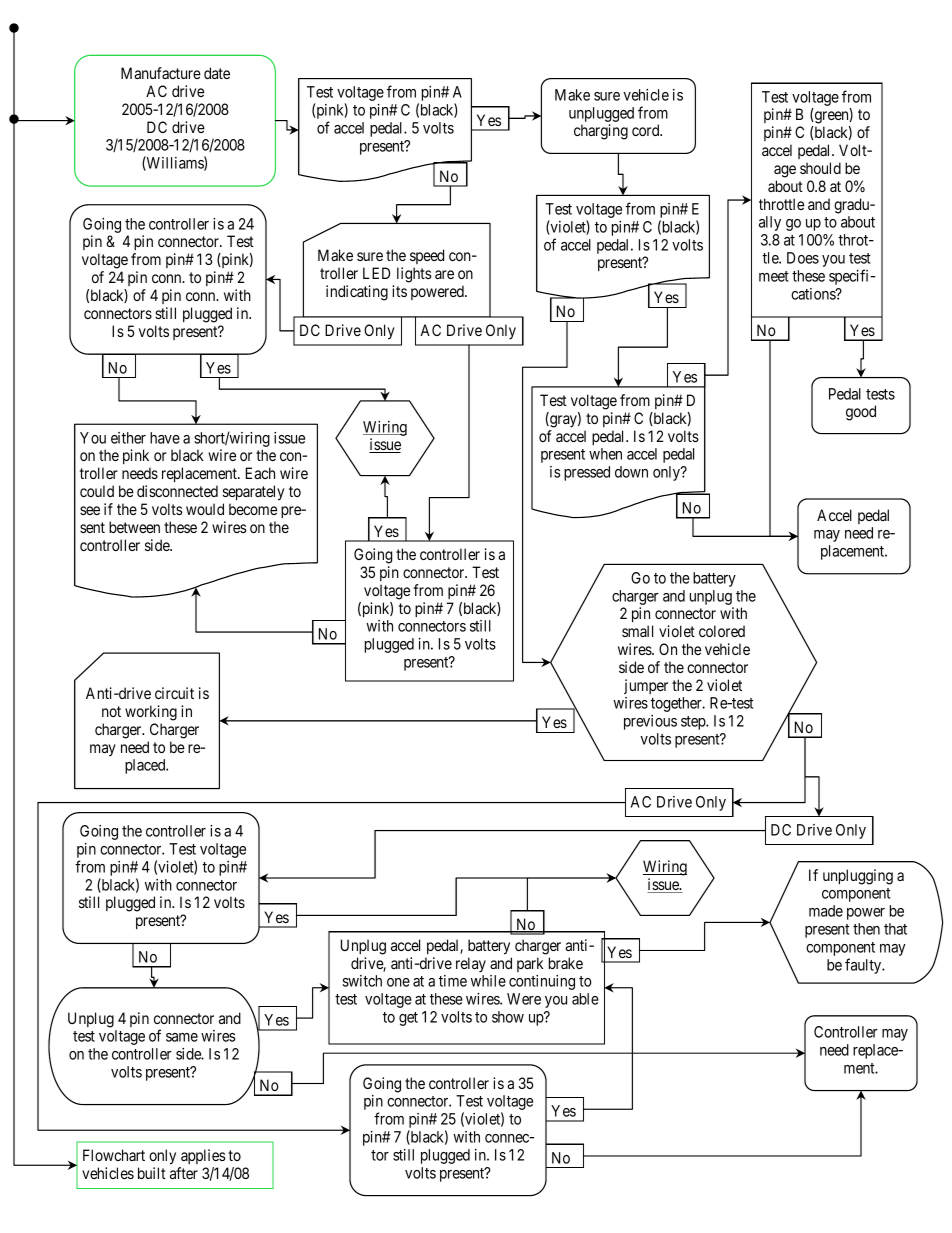 The width and height of the screenshot is (952, 1233). Describe the element at coordinates (585, 999) in the screenshot. I see `able` at that location.
